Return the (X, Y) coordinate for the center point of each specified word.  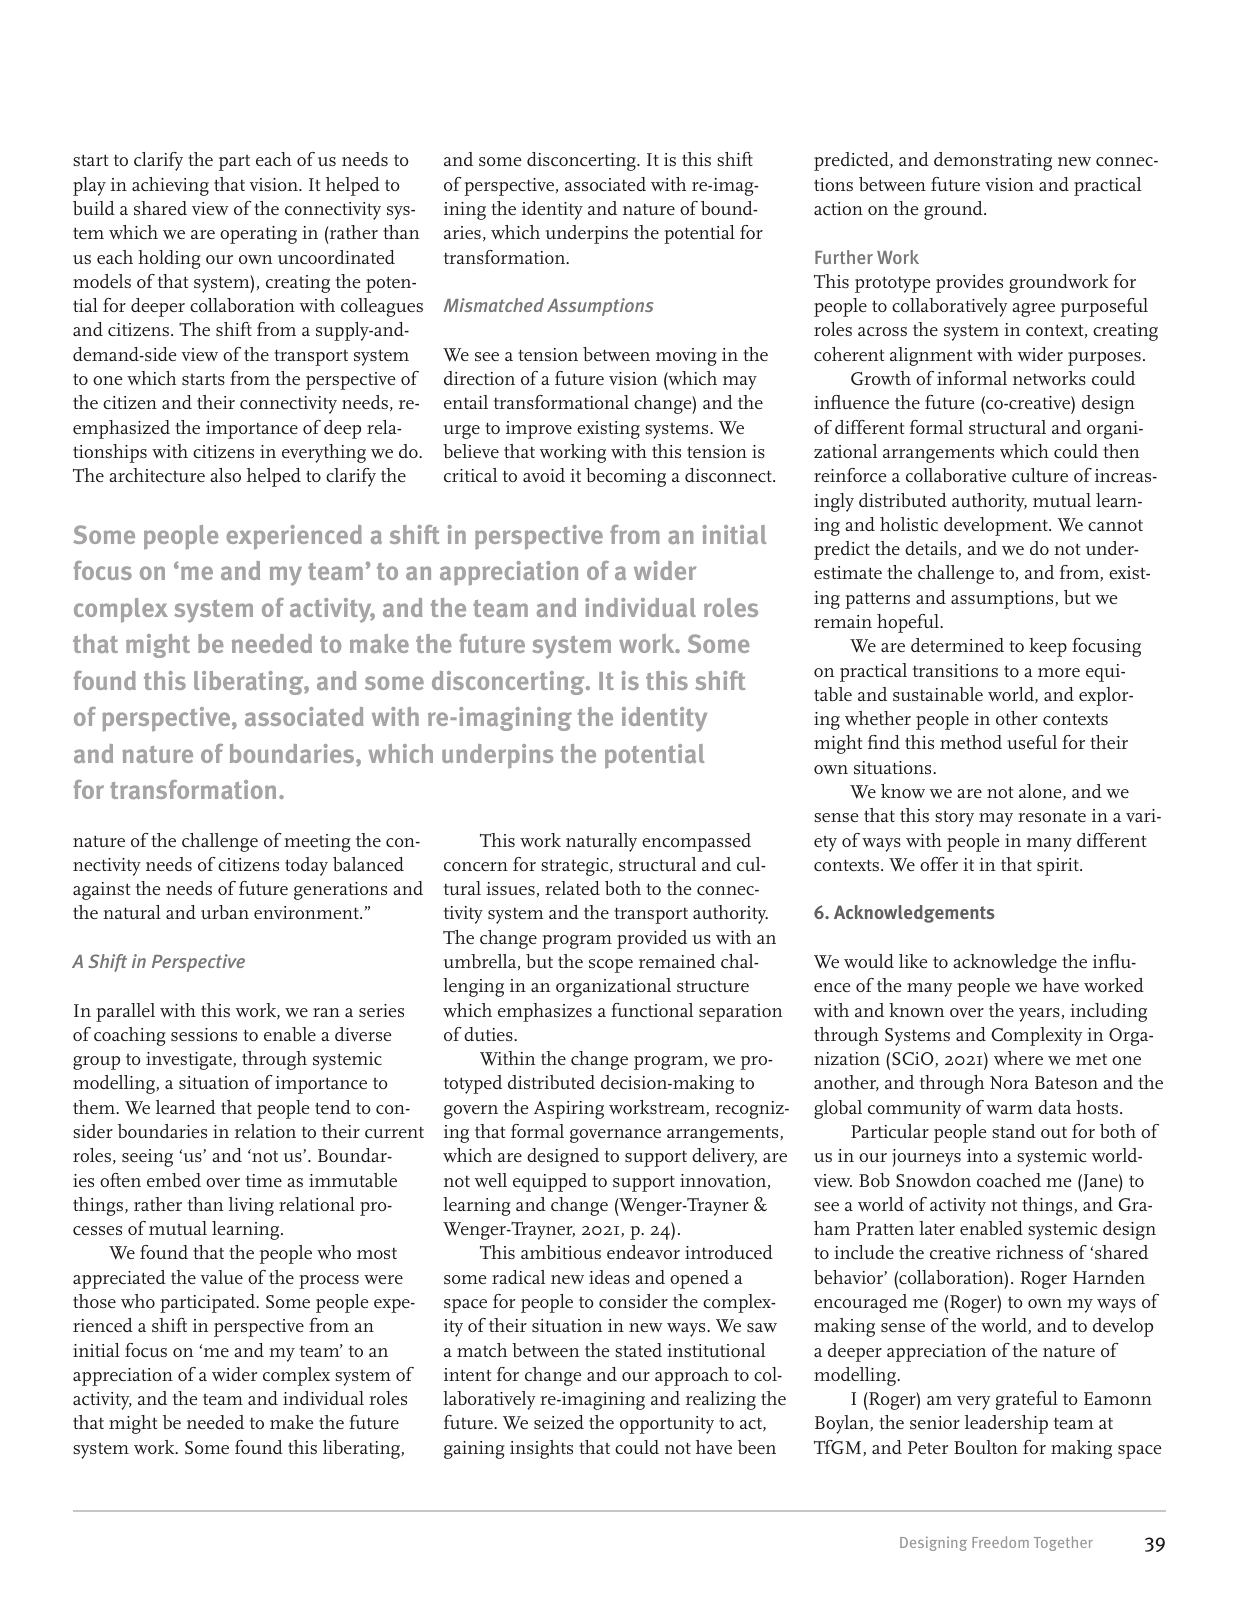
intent (467, 1374)
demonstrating (993, 161)
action (838, 208)
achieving (170, 186)
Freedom (1000, 1542)
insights (541, 1449)
